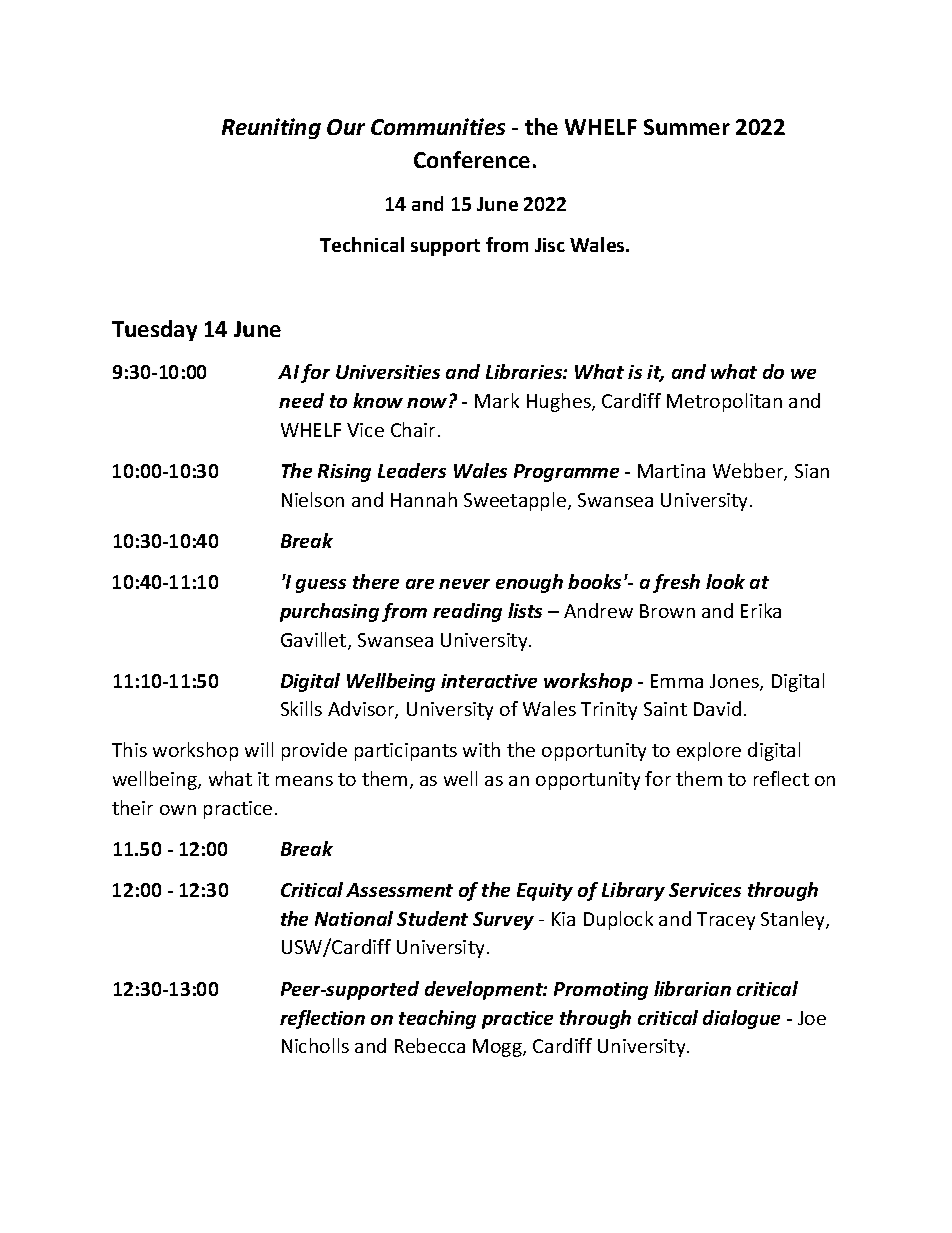  I want to click on Nicholls, so click(315, 1045).
